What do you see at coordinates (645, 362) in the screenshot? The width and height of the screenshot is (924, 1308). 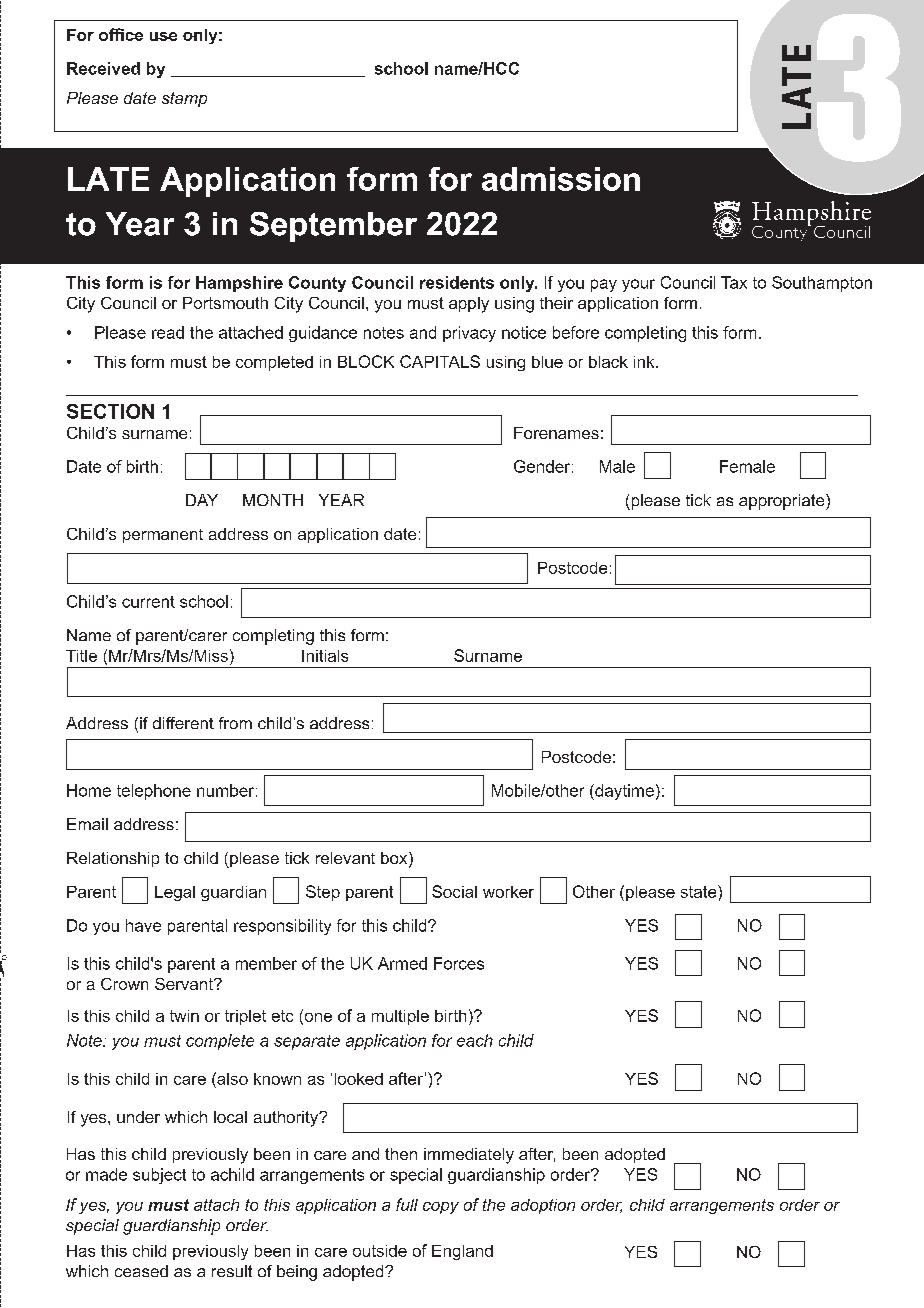 I see `ink` at bounding box center [645, 362].
